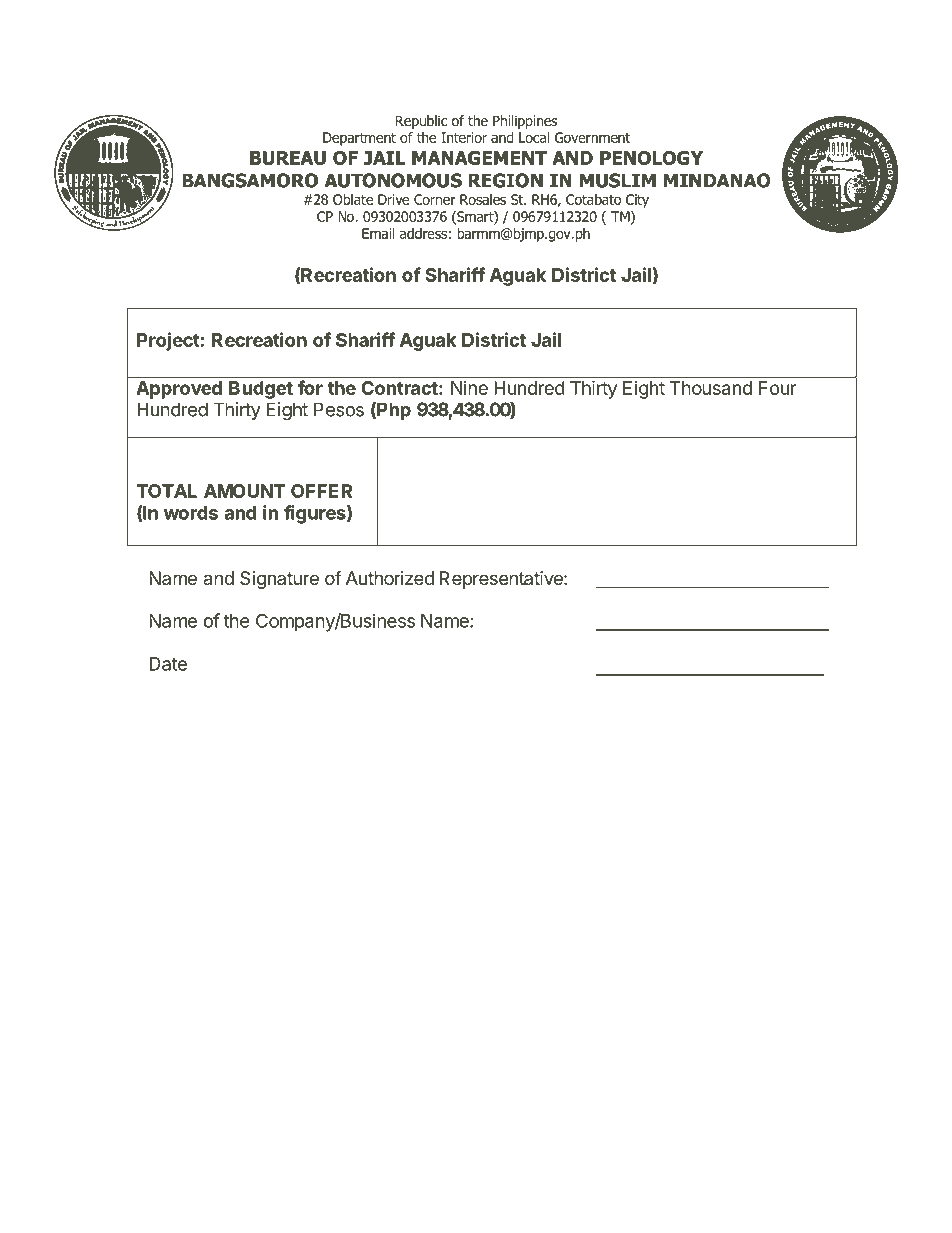 The height and width of the image is (1233, 952). Describe the element at coordinates (279, 580) in the image. I see `Signature` at that location.
